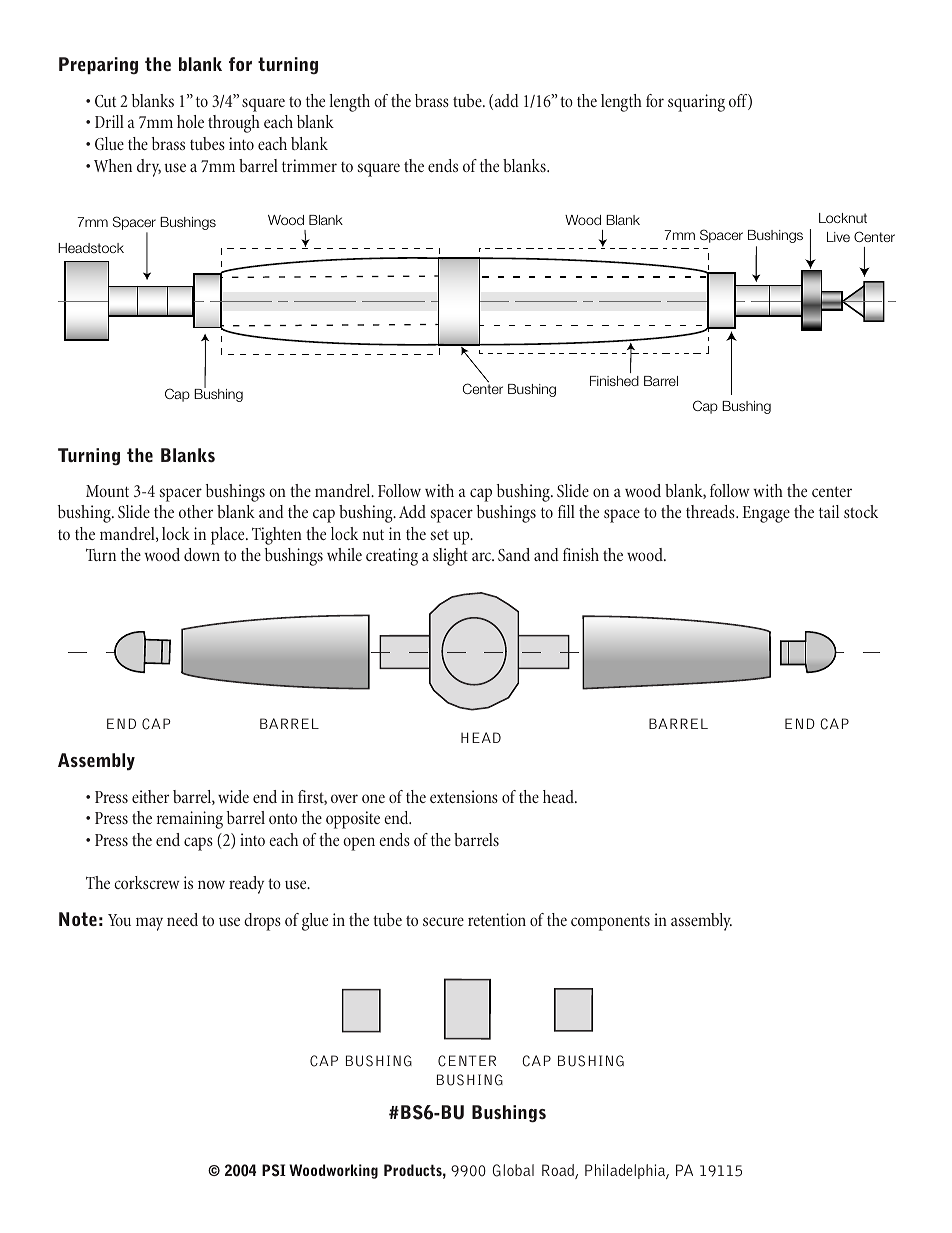 The width and height of the screenshot is (952, 1233). I want to click on slight, so click(450, 557).
